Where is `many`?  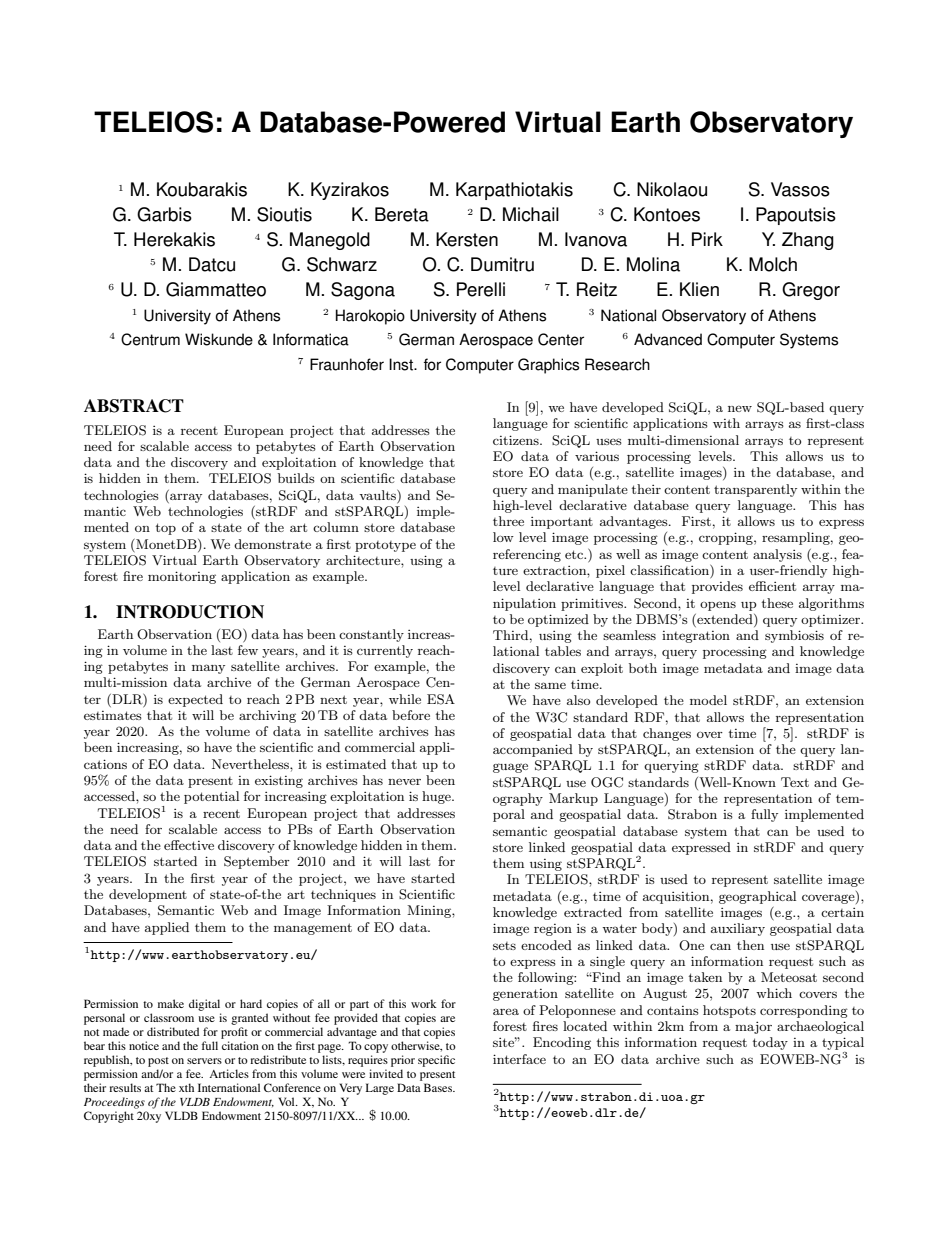 many is located at coordinates (208, 669).
